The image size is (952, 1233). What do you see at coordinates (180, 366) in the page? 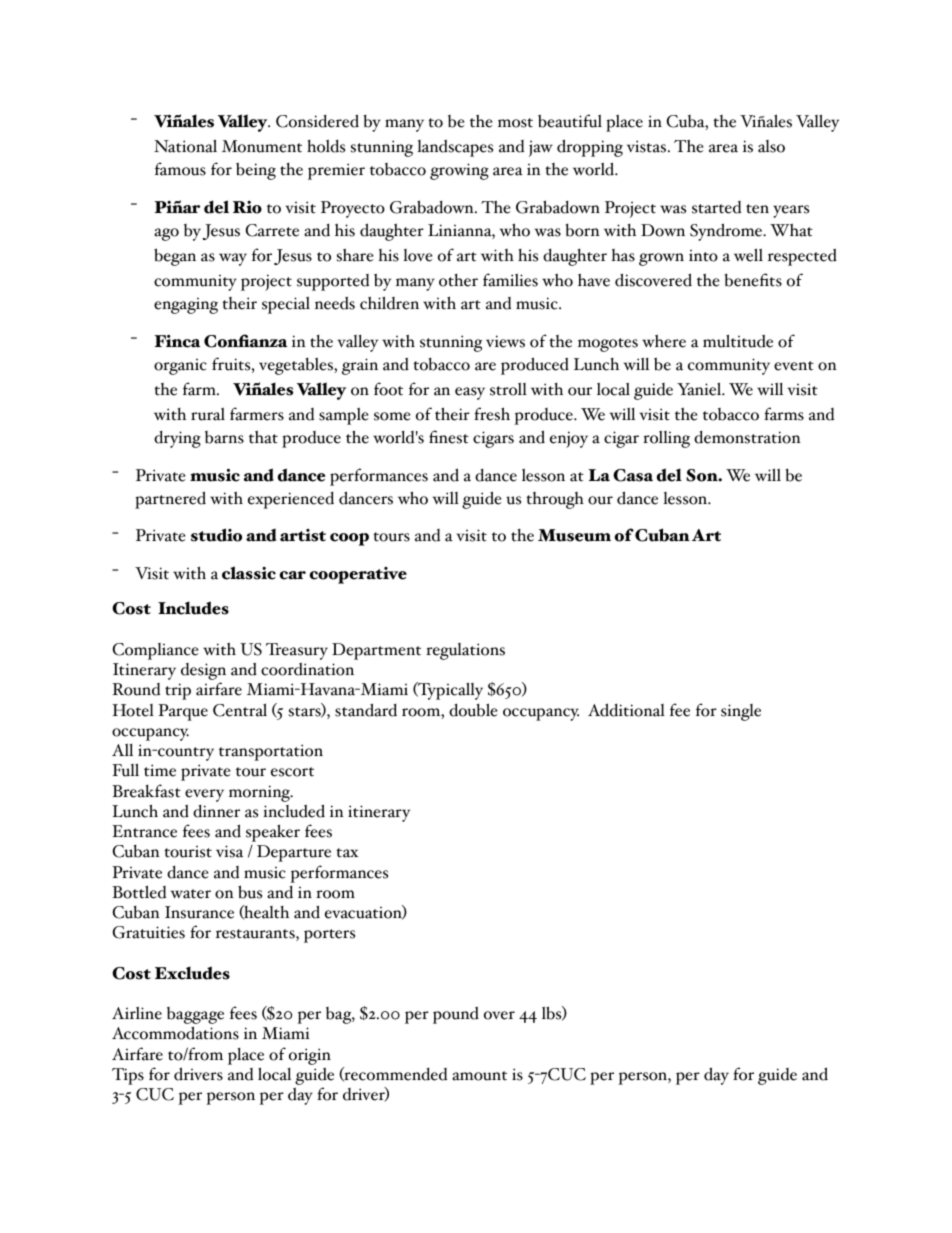
I see `organic` at bounding box center [180, 366].
